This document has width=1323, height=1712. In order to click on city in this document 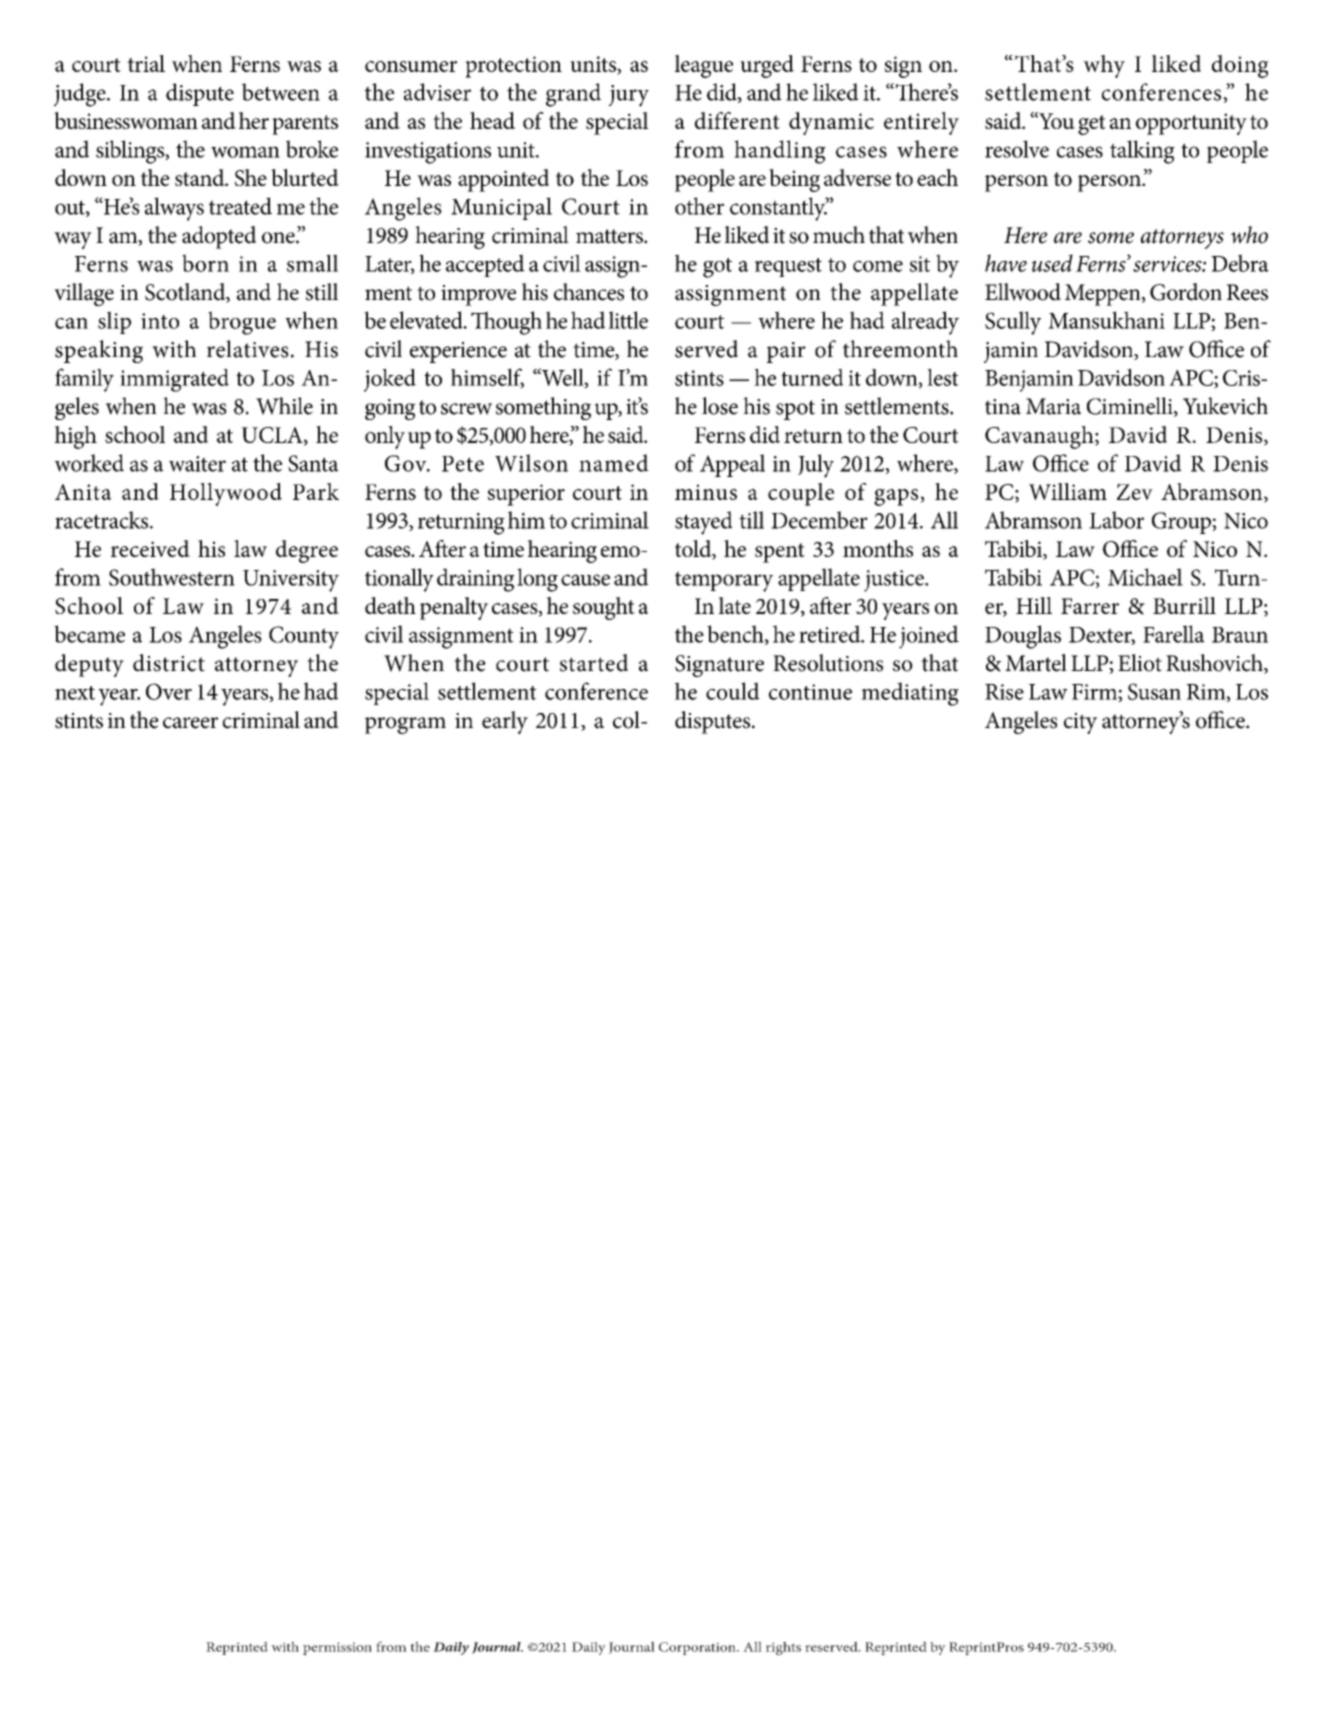, I will do `click(1080, 723)`.
